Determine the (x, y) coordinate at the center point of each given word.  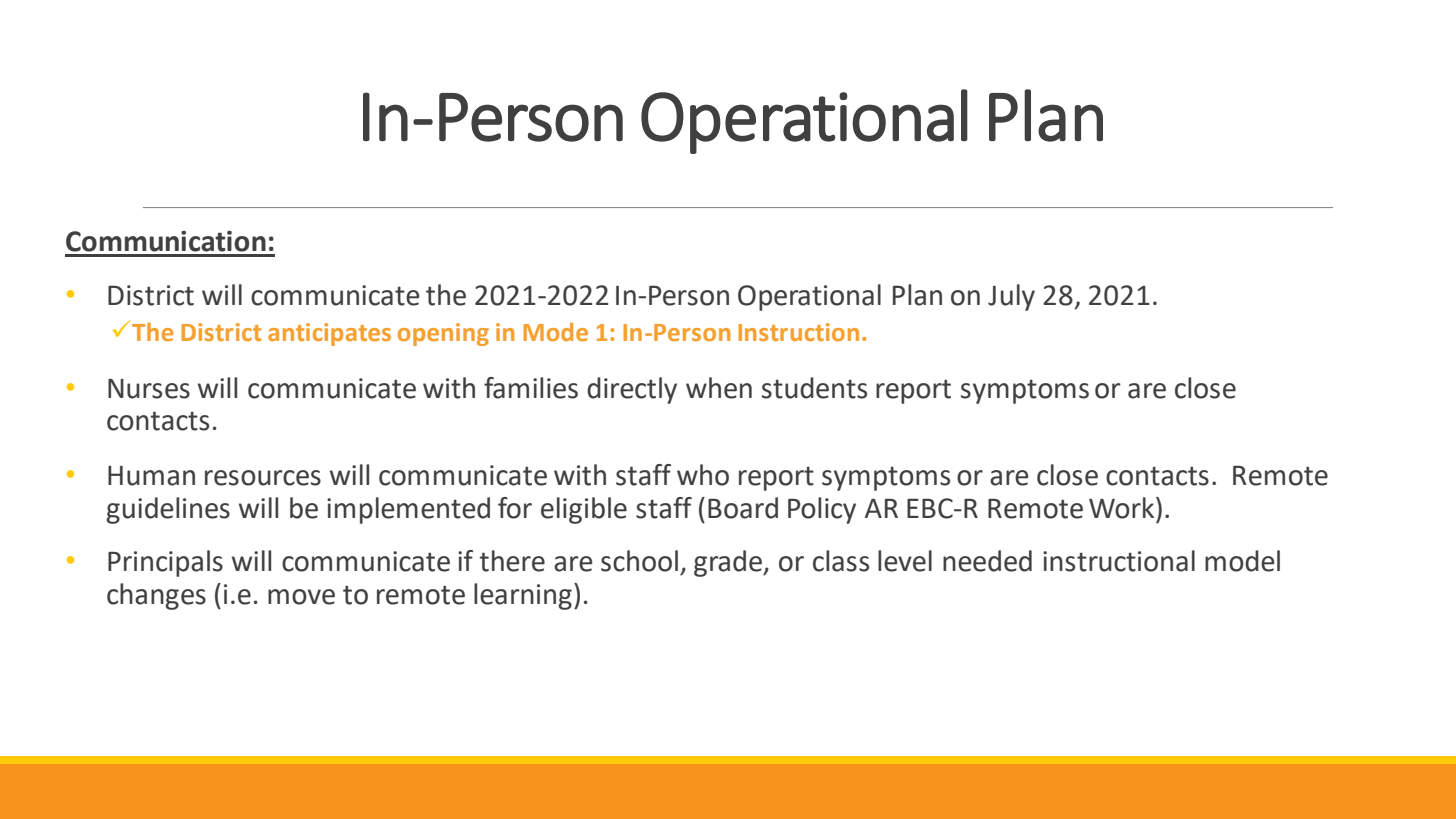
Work (1123, 508)
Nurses (149, 389)
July (1011, 297)
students (814, 388)
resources (263, 478)
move (301, 597)
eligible (584, 510)
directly (632, 390)
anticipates (329, 334)
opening (443, 334)
